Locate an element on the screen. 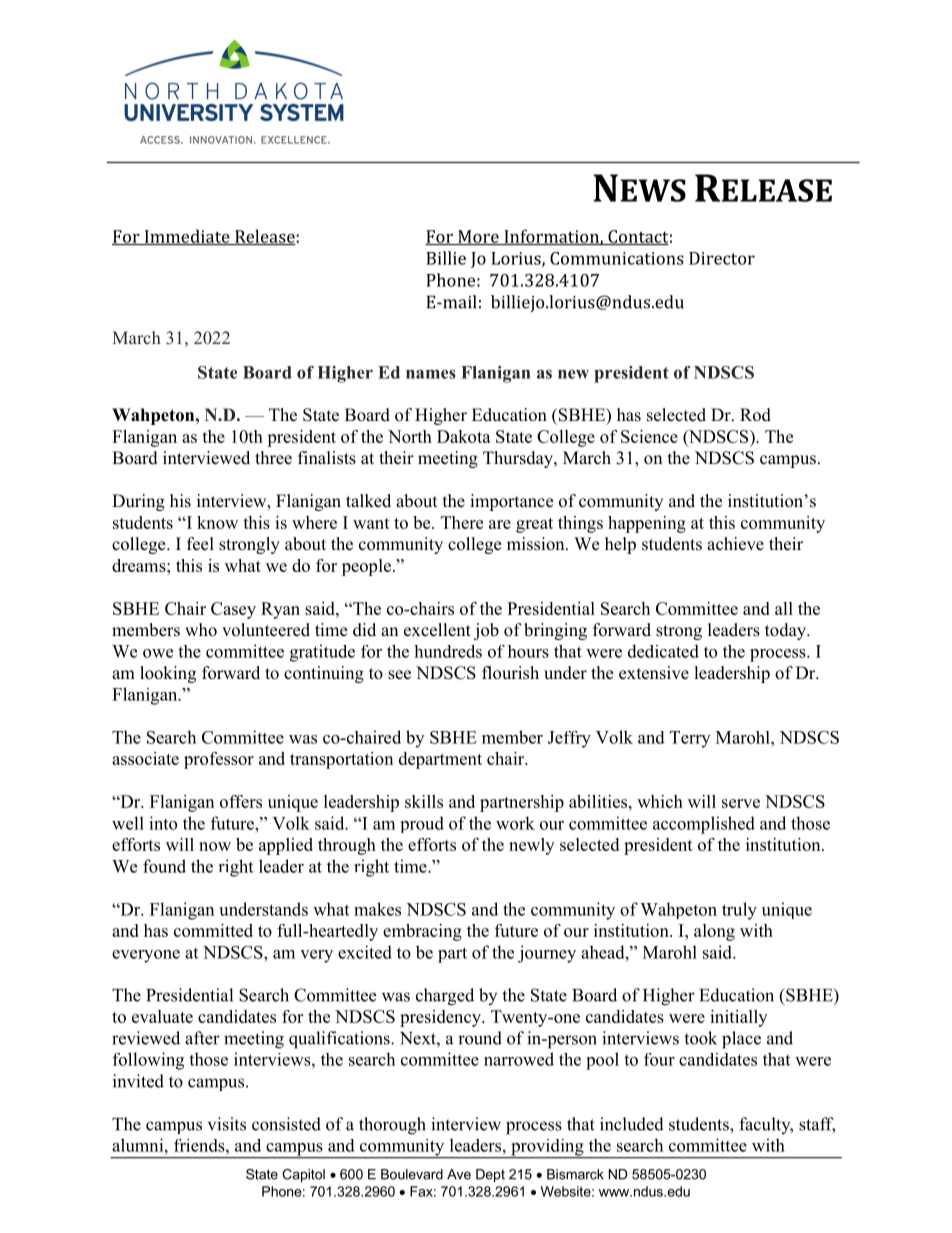  friends is located at coordinates (200, 1145).
